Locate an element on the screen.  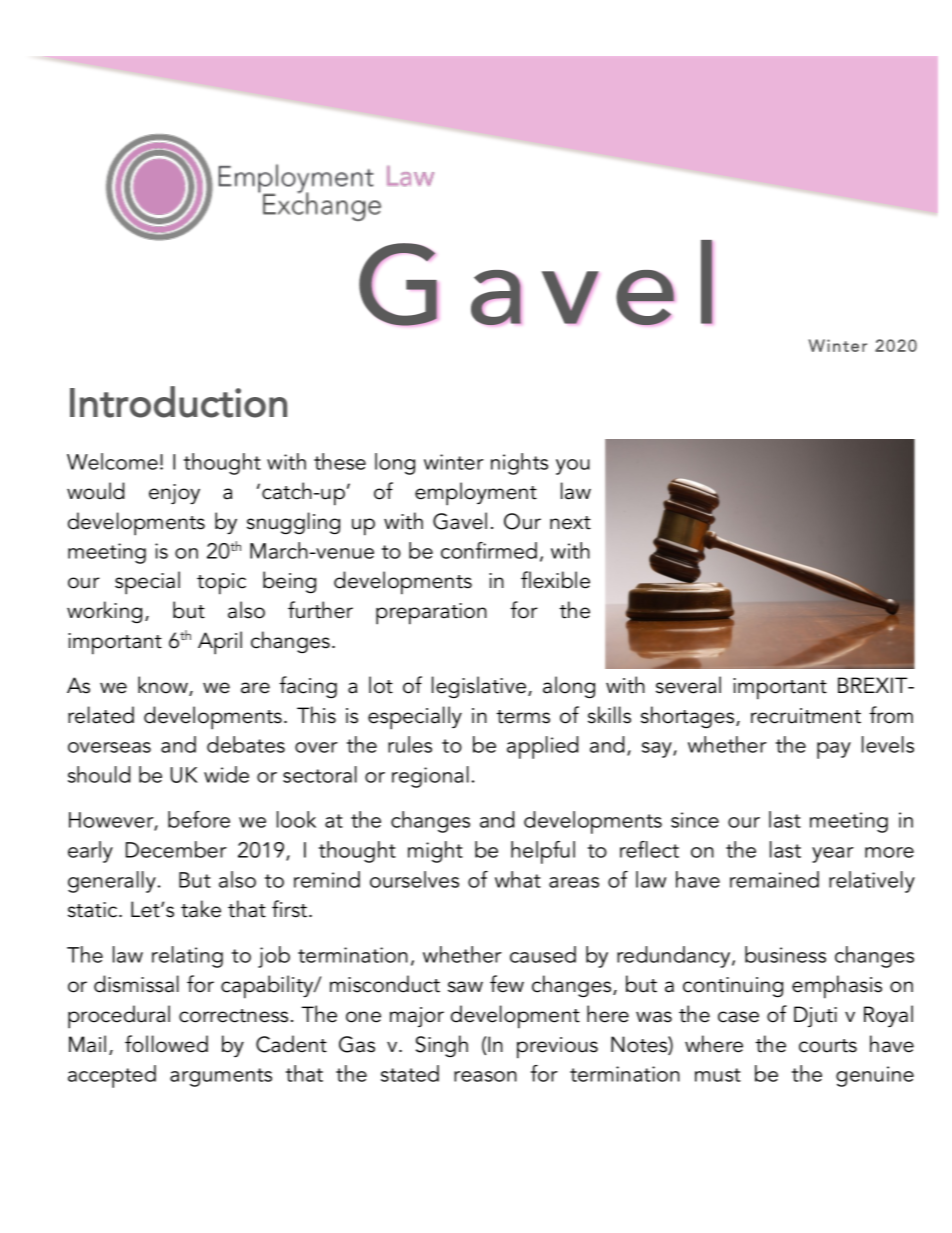
debates is located at coordinates (246, 744).
